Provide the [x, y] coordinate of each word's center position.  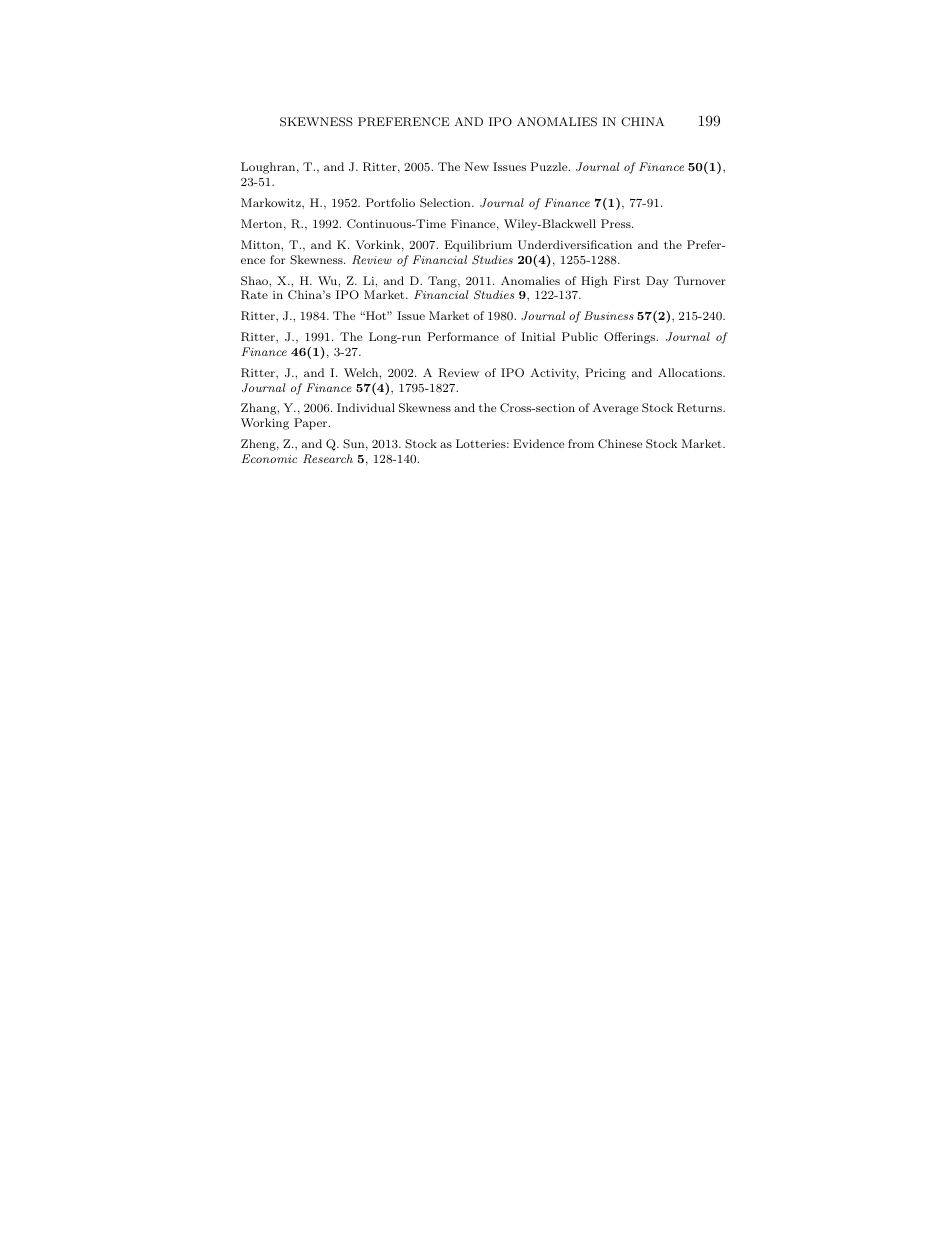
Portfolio [390, 202]
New [476, 166]
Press [617, 223]
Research [328, 458]
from [581, 443]
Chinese [620, 443]
